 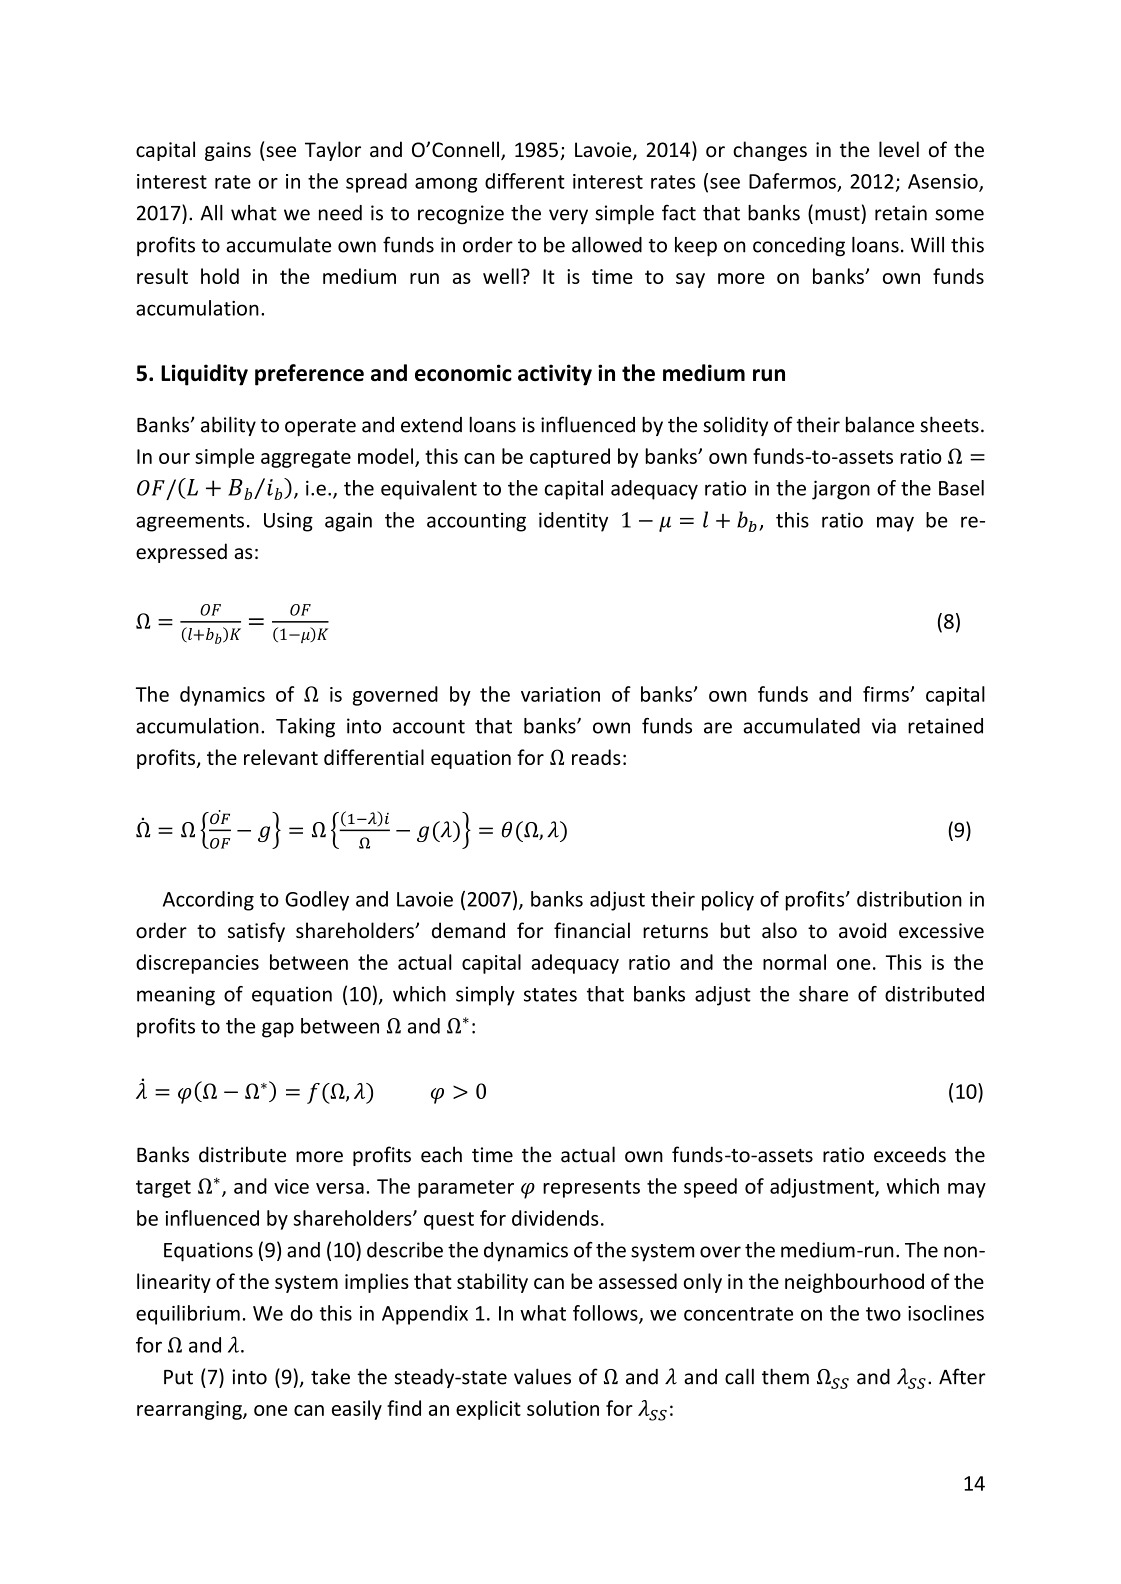 What do you see at coordinates (568, 216) in the document?
I see `very` at bounding box center [568, 216].
